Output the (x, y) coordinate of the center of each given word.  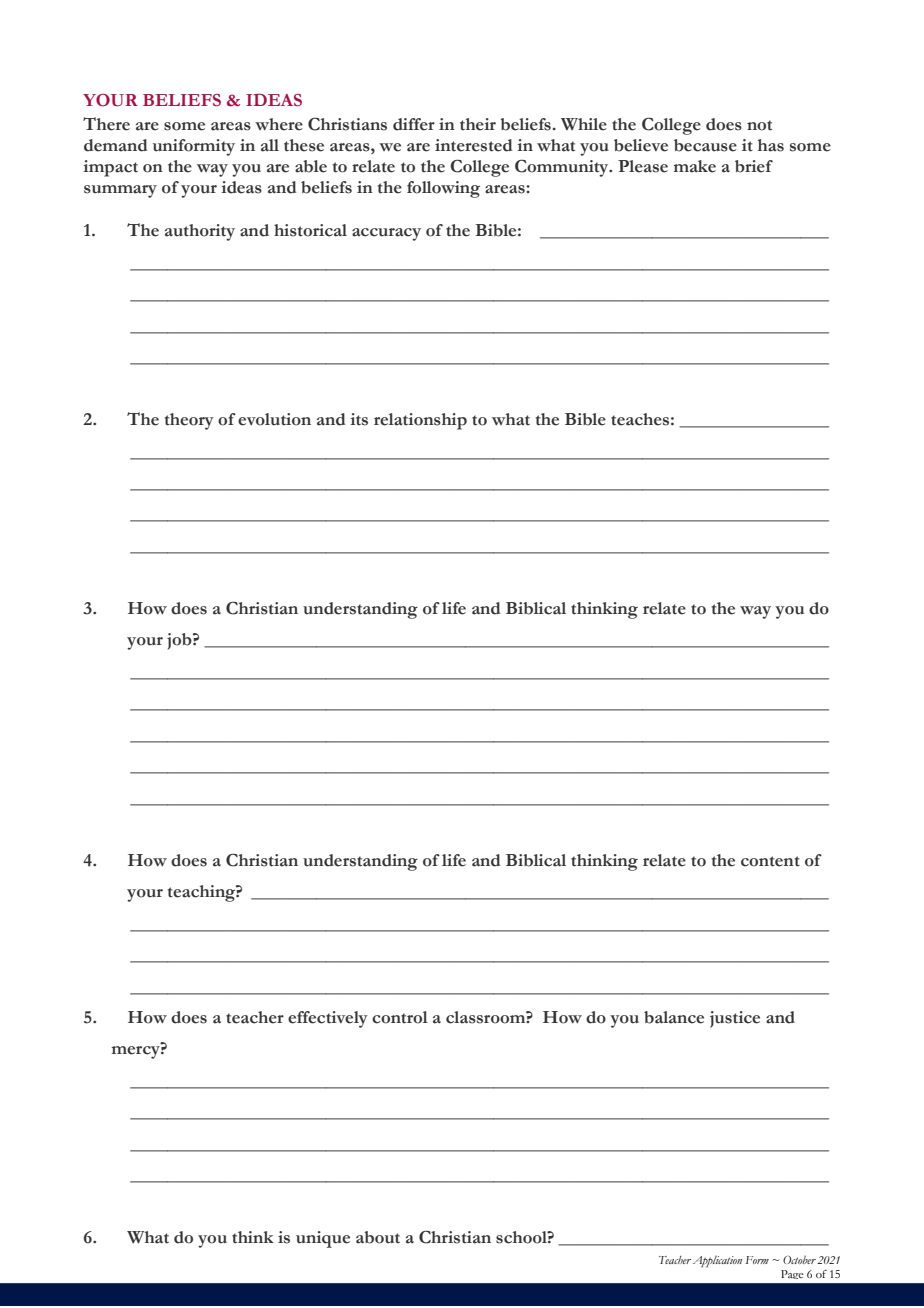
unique (323, 1239)
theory (189, 421)
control (400, 1017)
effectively (328, 1019)
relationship (420, 421)
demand (116, 145)
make (695, 166)
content (770, 861)
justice (735, 1019)
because (705, 145)
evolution (274, 419)
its (359, 419)
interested (474, 145)
